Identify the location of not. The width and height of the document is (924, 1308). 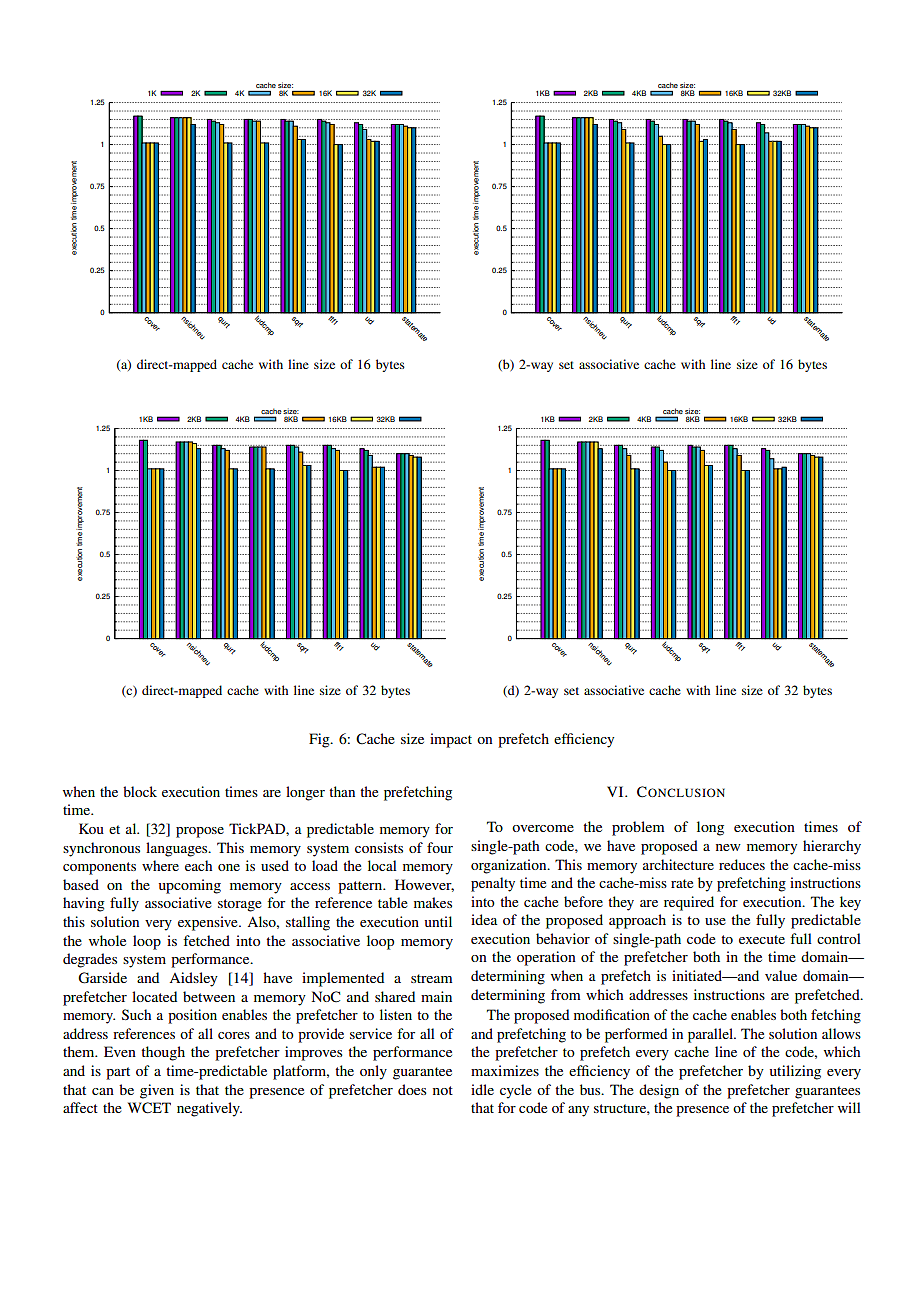
(443, 1090).
